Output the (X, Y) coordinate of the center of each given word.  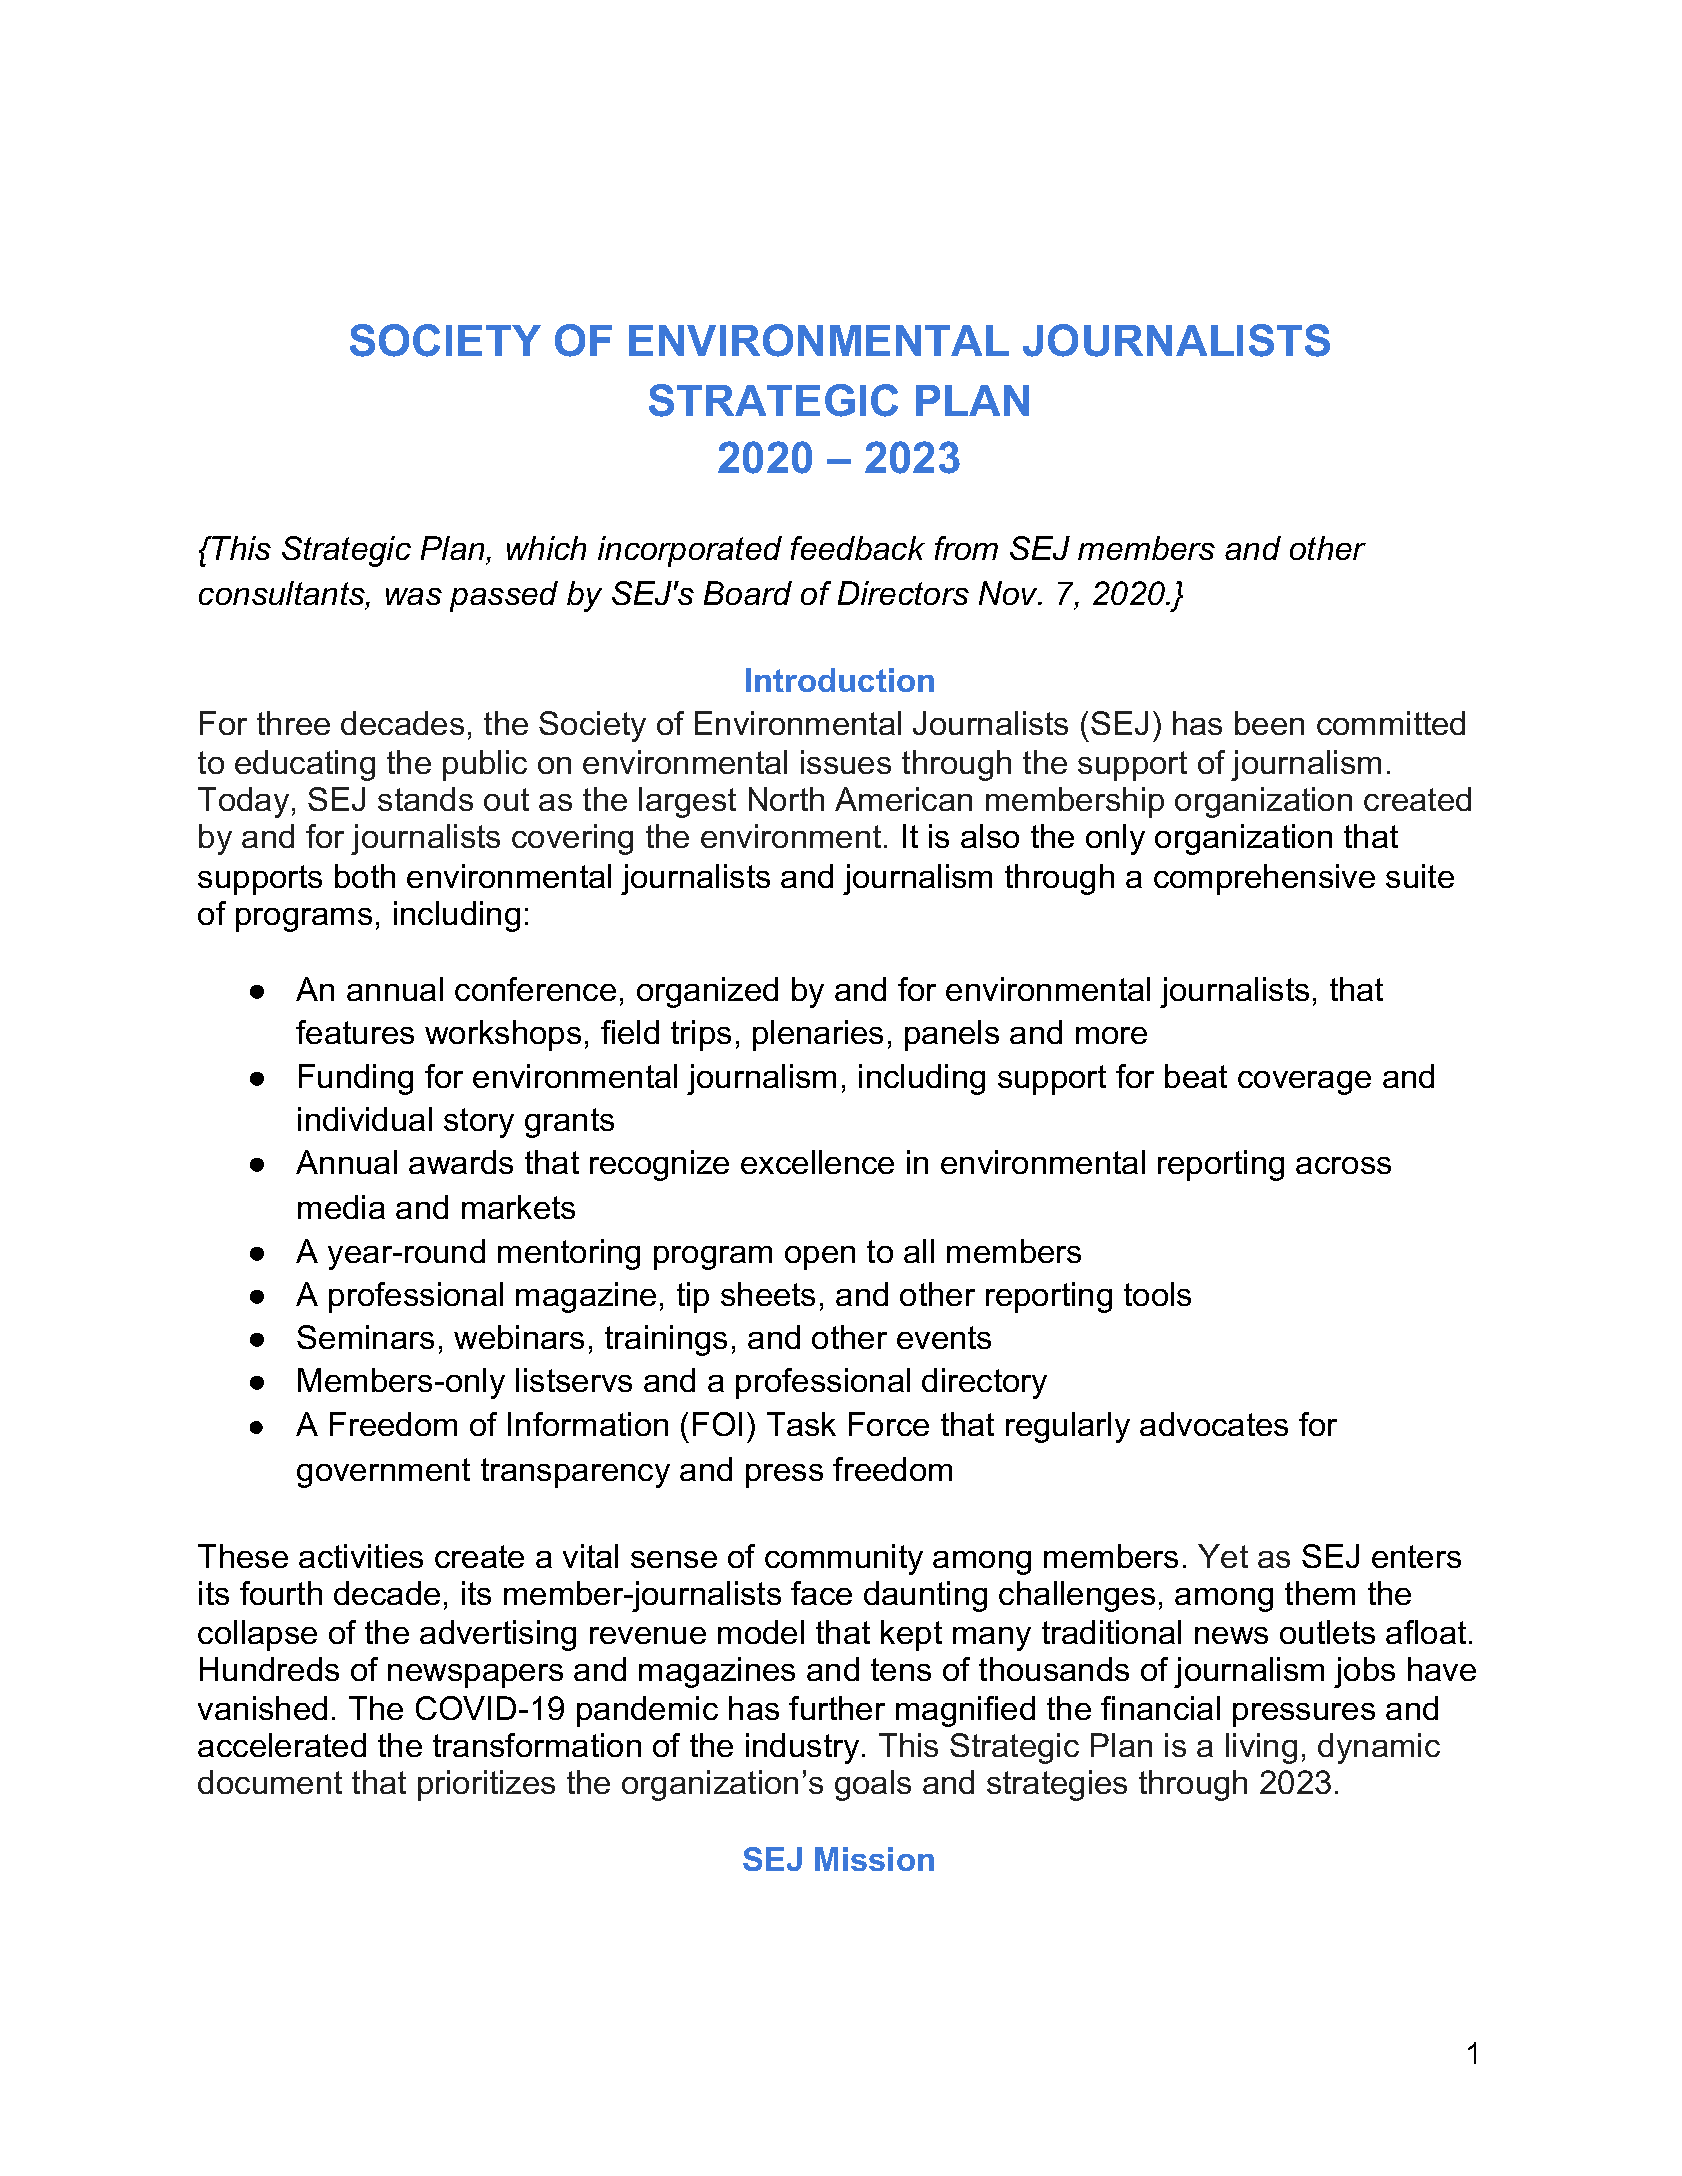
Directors (903, 593)
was (414, 596)
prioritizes (486, 1785)
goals (873, 1785)
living (1261, 1748)
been (1269, 723)
